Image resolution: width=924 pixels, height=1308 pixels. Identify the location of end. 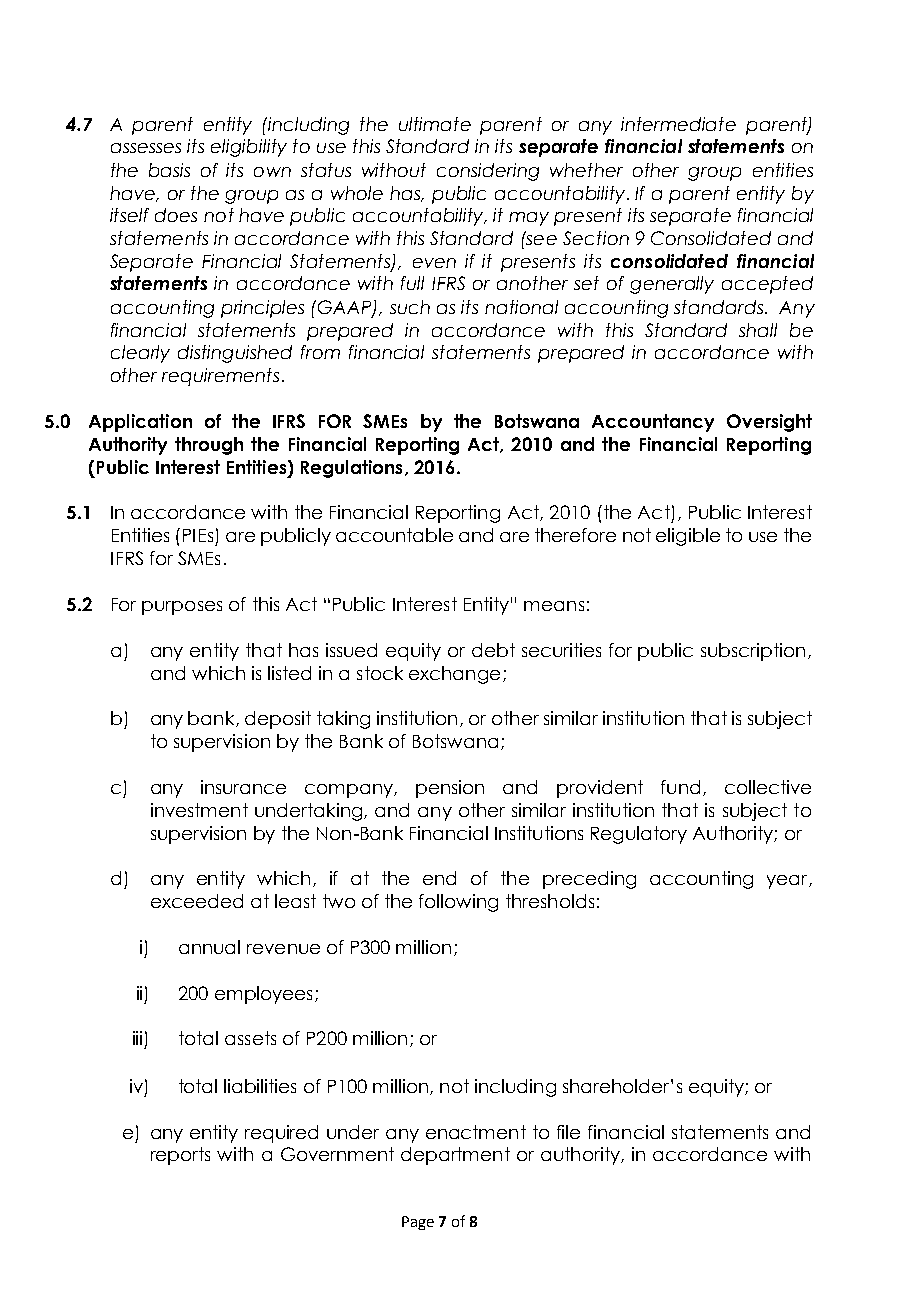
(439, 878).
